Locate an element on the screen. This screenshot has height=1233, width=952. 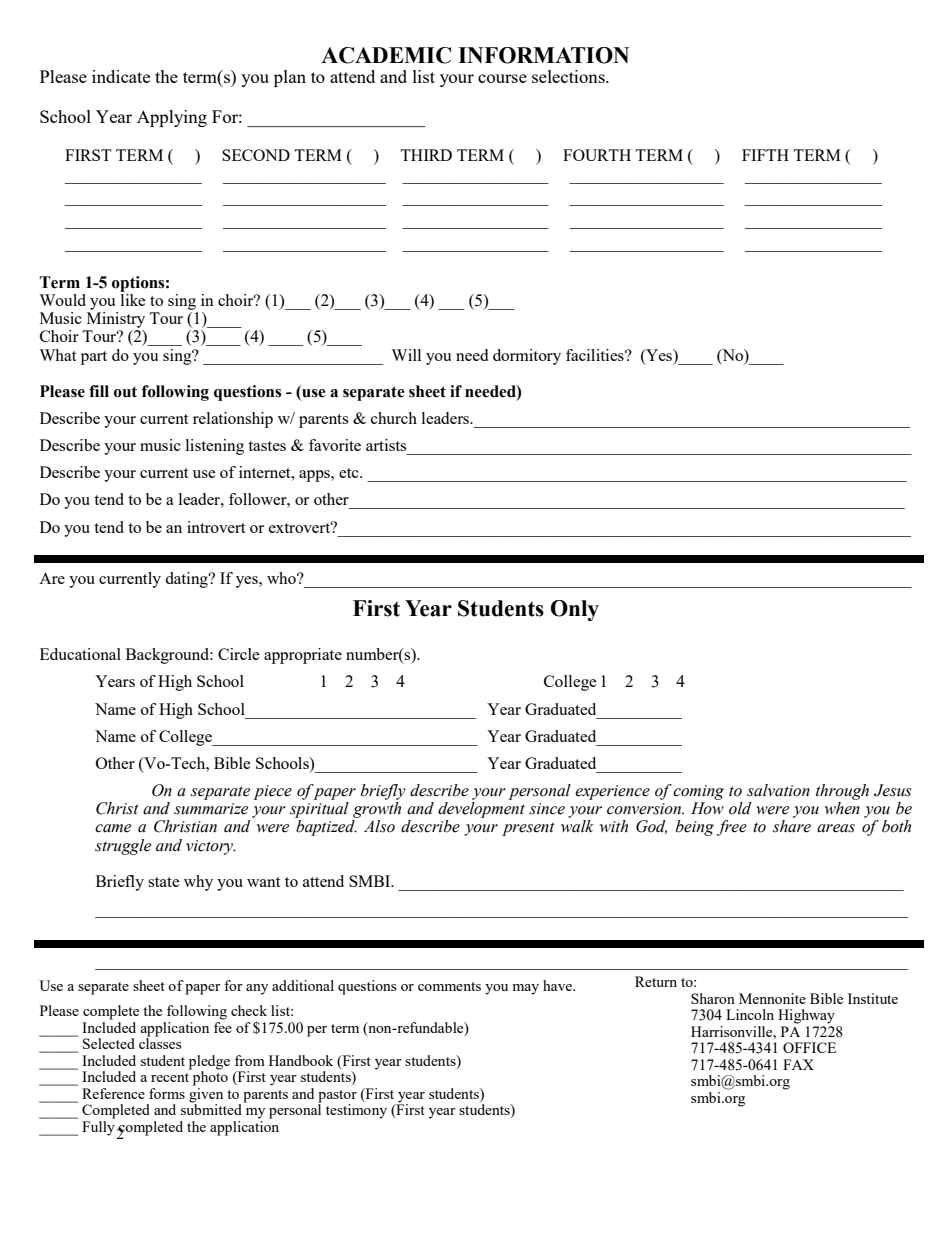
Only is located at coordinates (574, 610).
